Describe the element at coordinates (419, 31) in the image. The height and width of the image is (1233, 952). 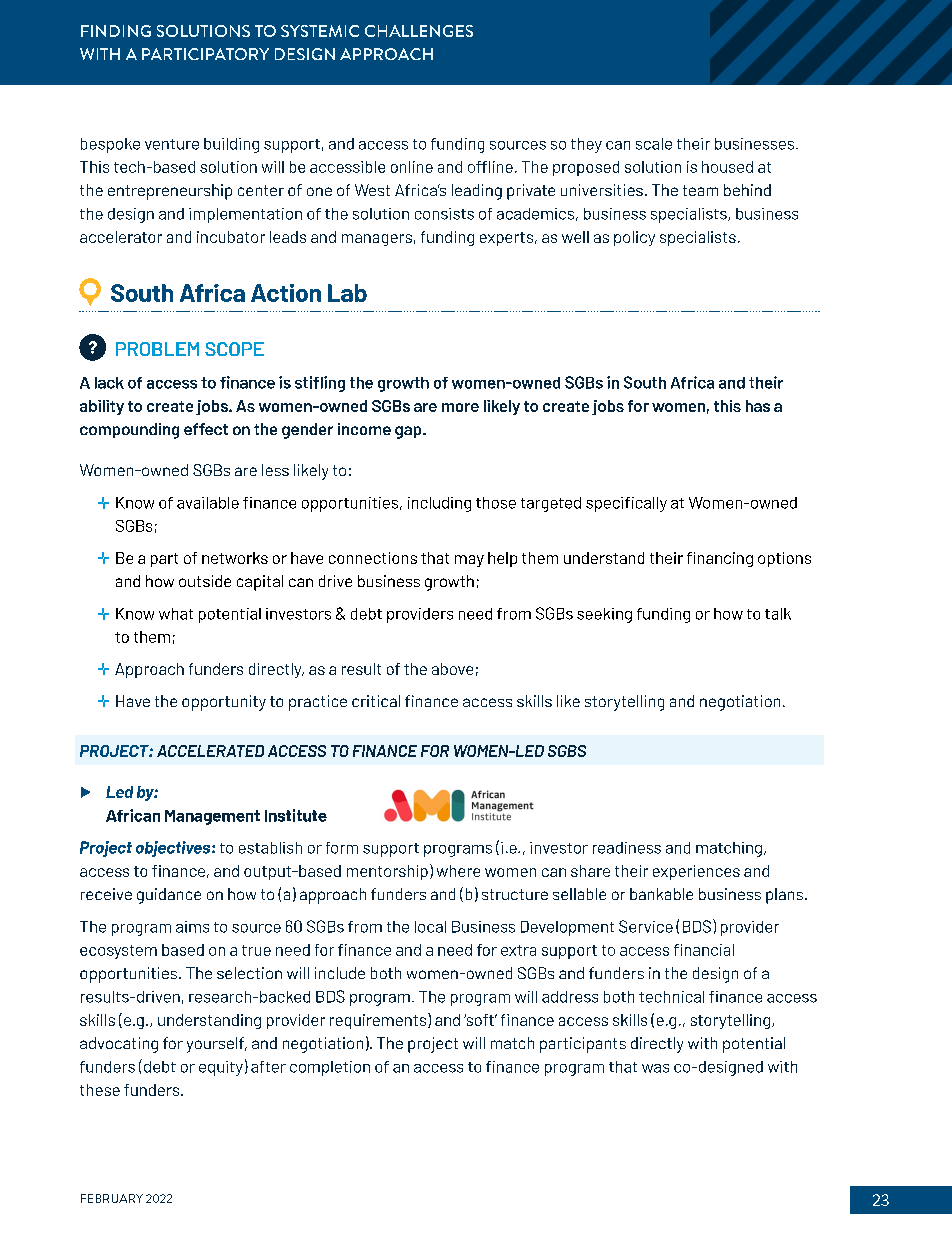
I see `CHALLENGES` at that location.
